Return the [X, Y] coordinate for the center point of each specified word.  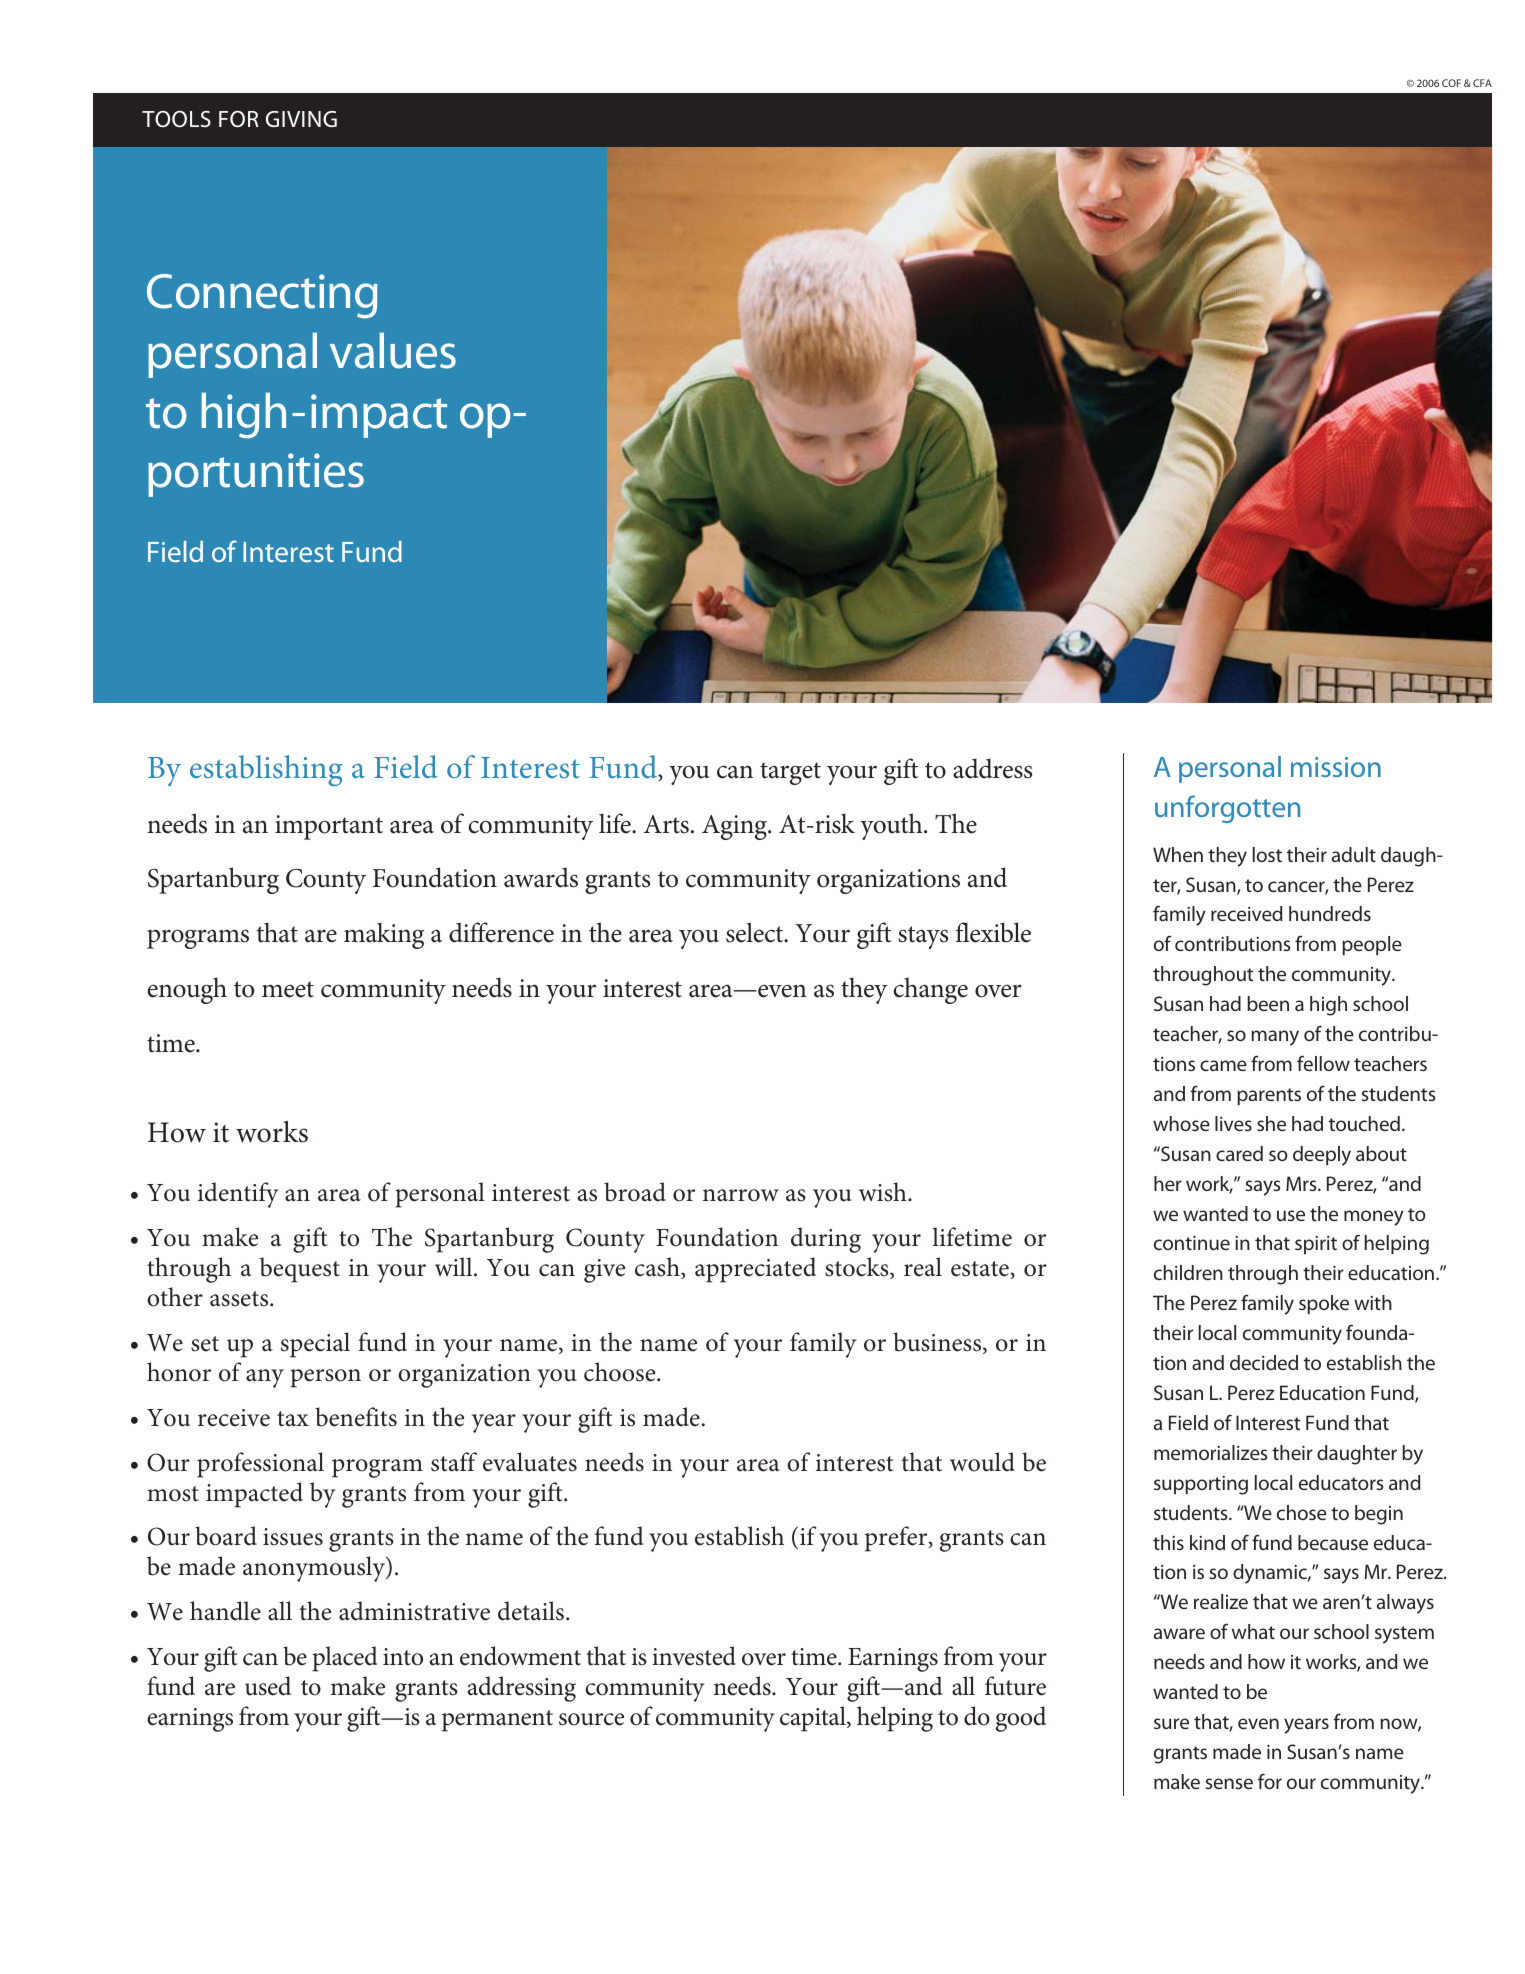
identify [238, 1195]
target [790, 773]
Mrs [1302, 1183]
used [268, 1686]
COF [1451, 83]
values [393, 350]
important [329, 827]
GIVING [301, 119]
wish [884, 1192]
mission [1336, 767]
